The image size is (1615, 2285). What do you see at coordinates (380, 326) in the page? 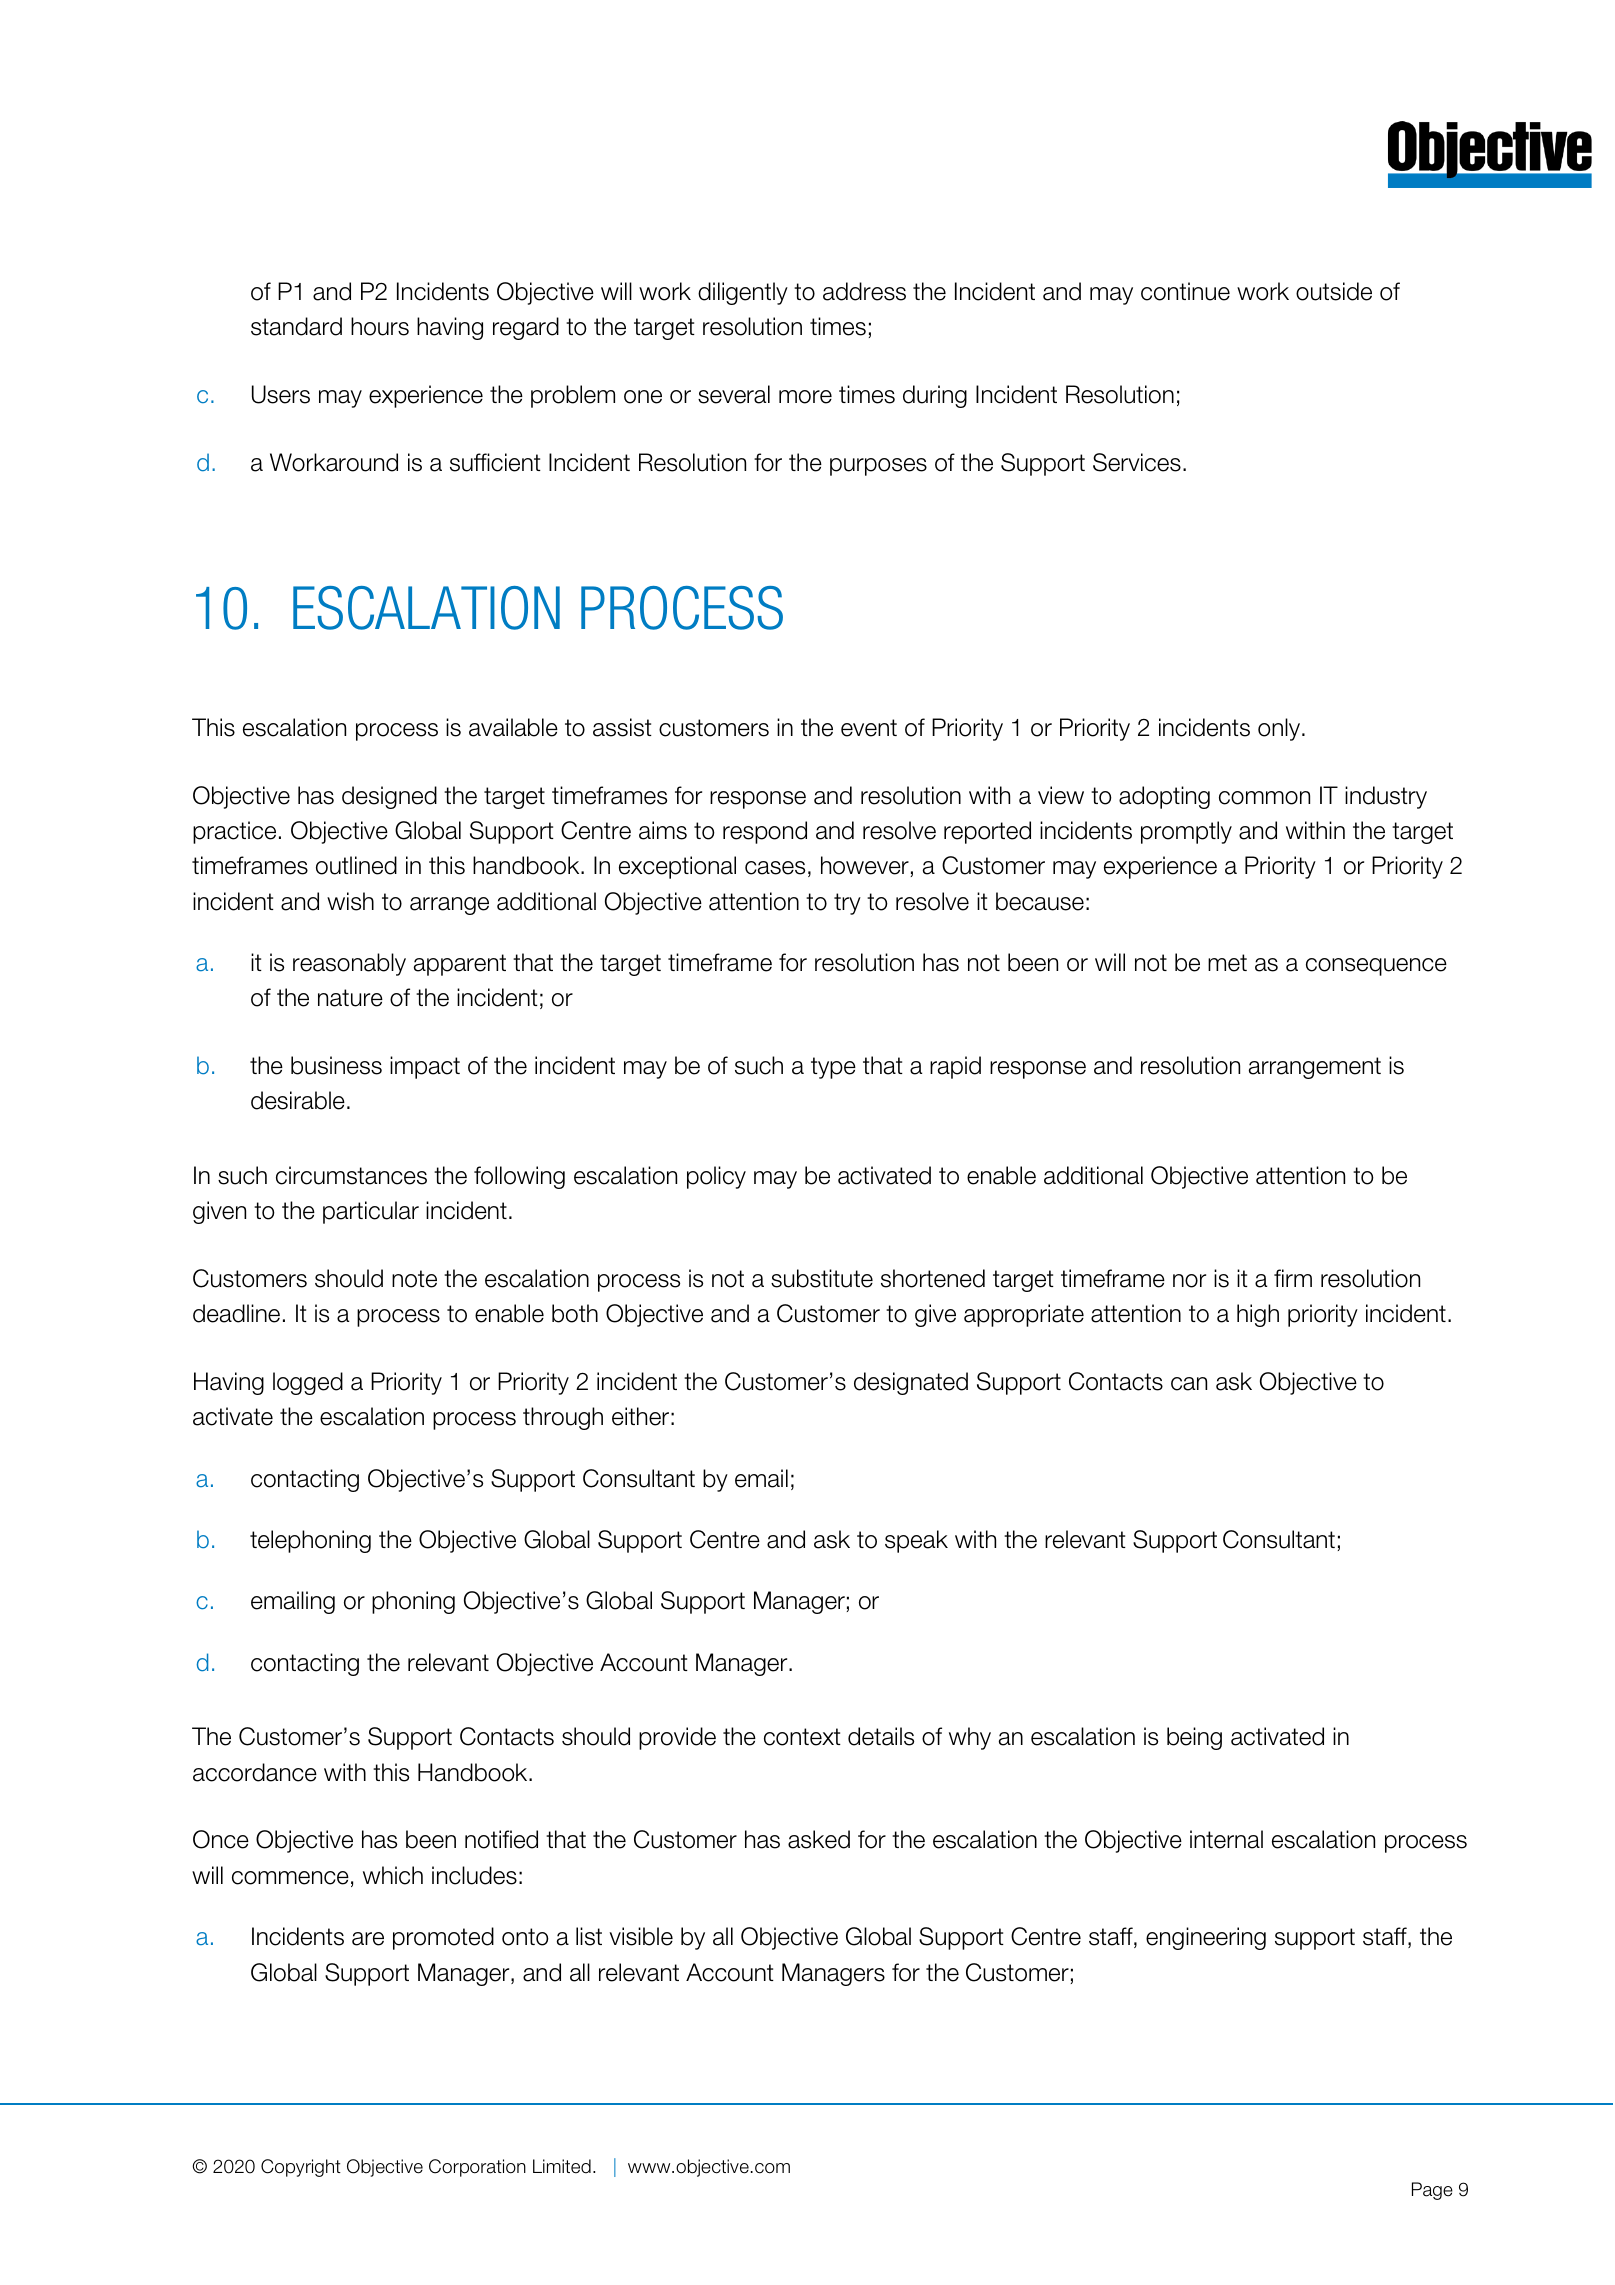
I see `hours` at bounding box center [380, 326].
